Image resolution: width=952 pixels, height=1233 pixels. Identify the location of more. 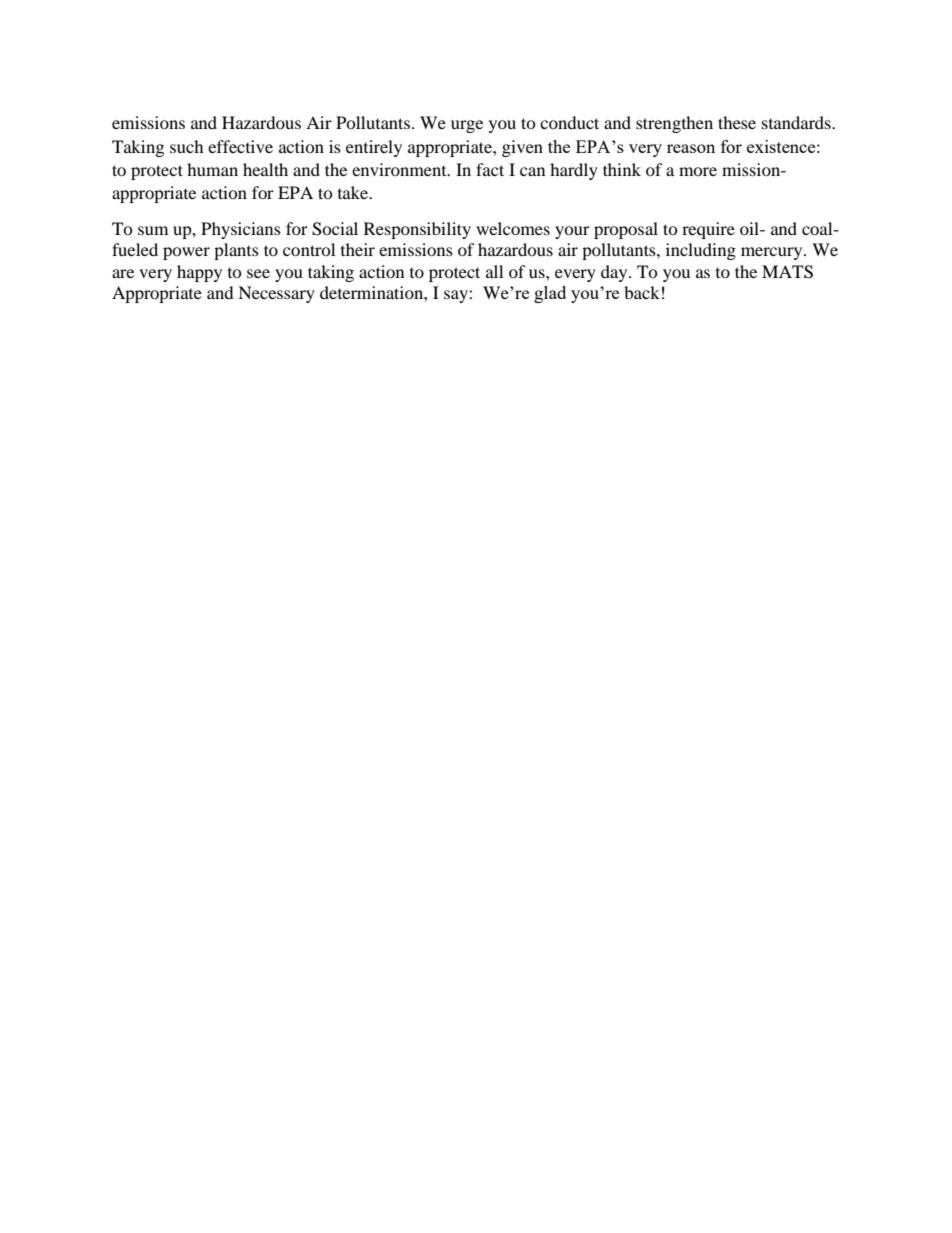
(698, 171).
